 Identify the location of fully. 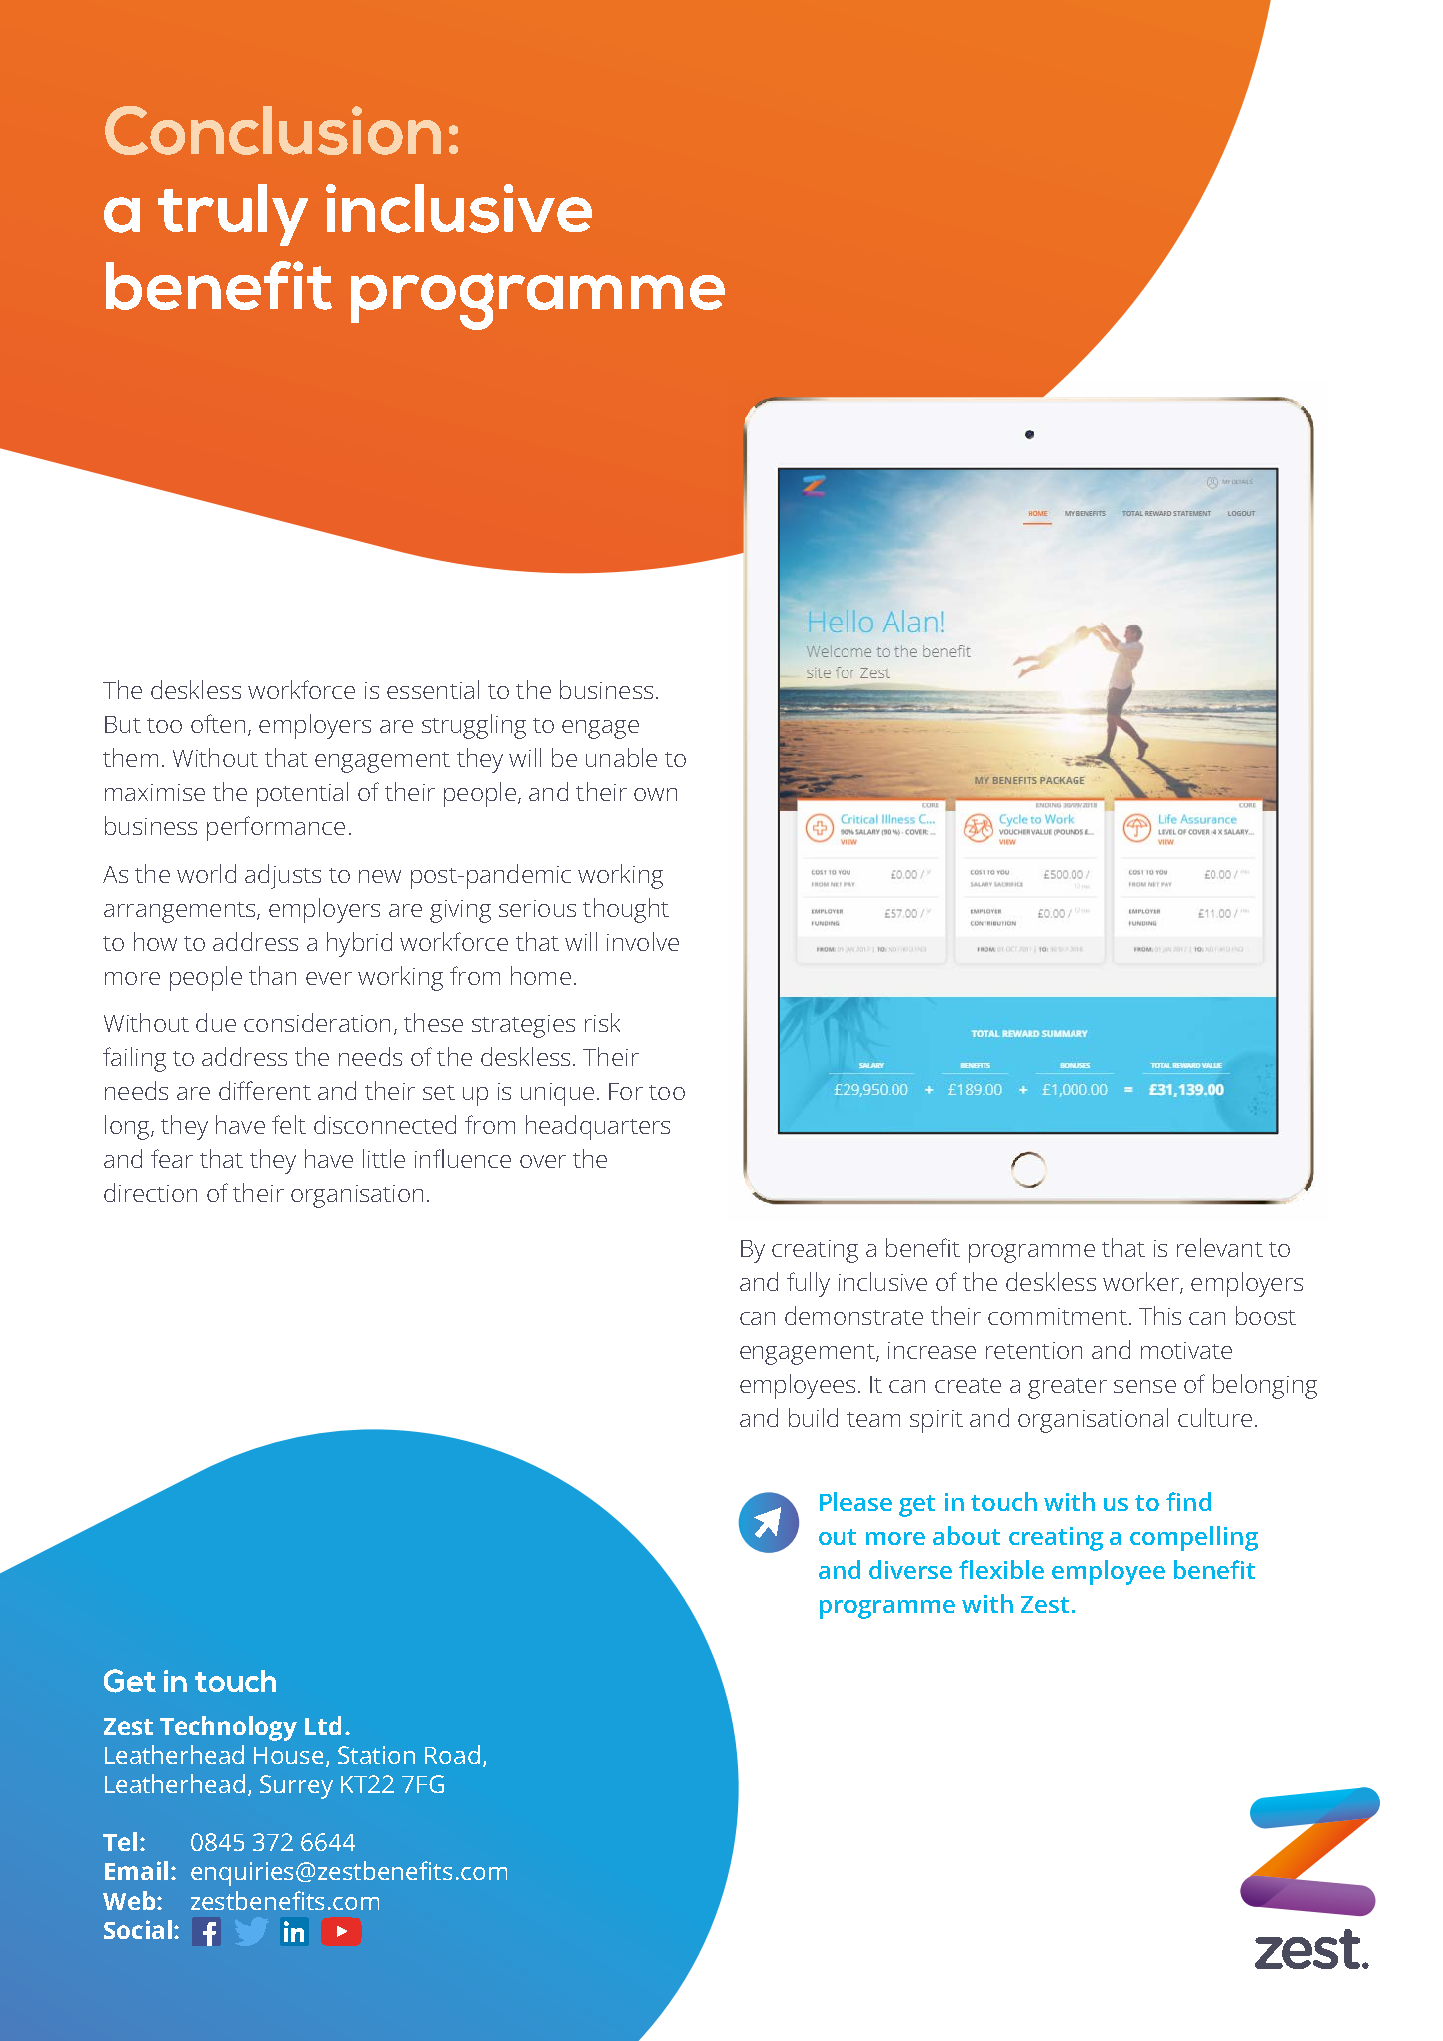
(808, 1284).
